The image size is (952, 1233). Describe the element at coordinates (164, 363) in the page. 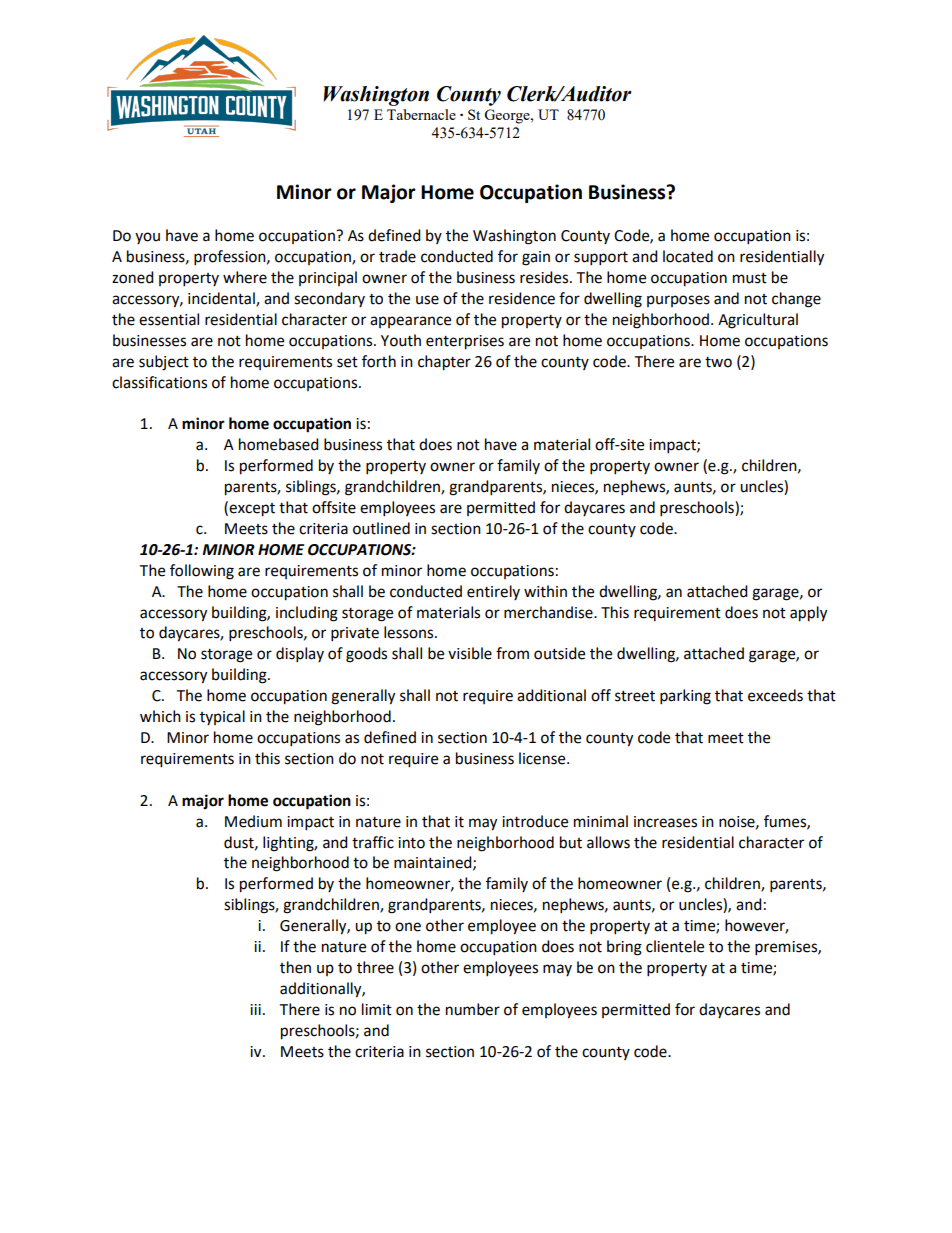

I see `subject` at that location.
